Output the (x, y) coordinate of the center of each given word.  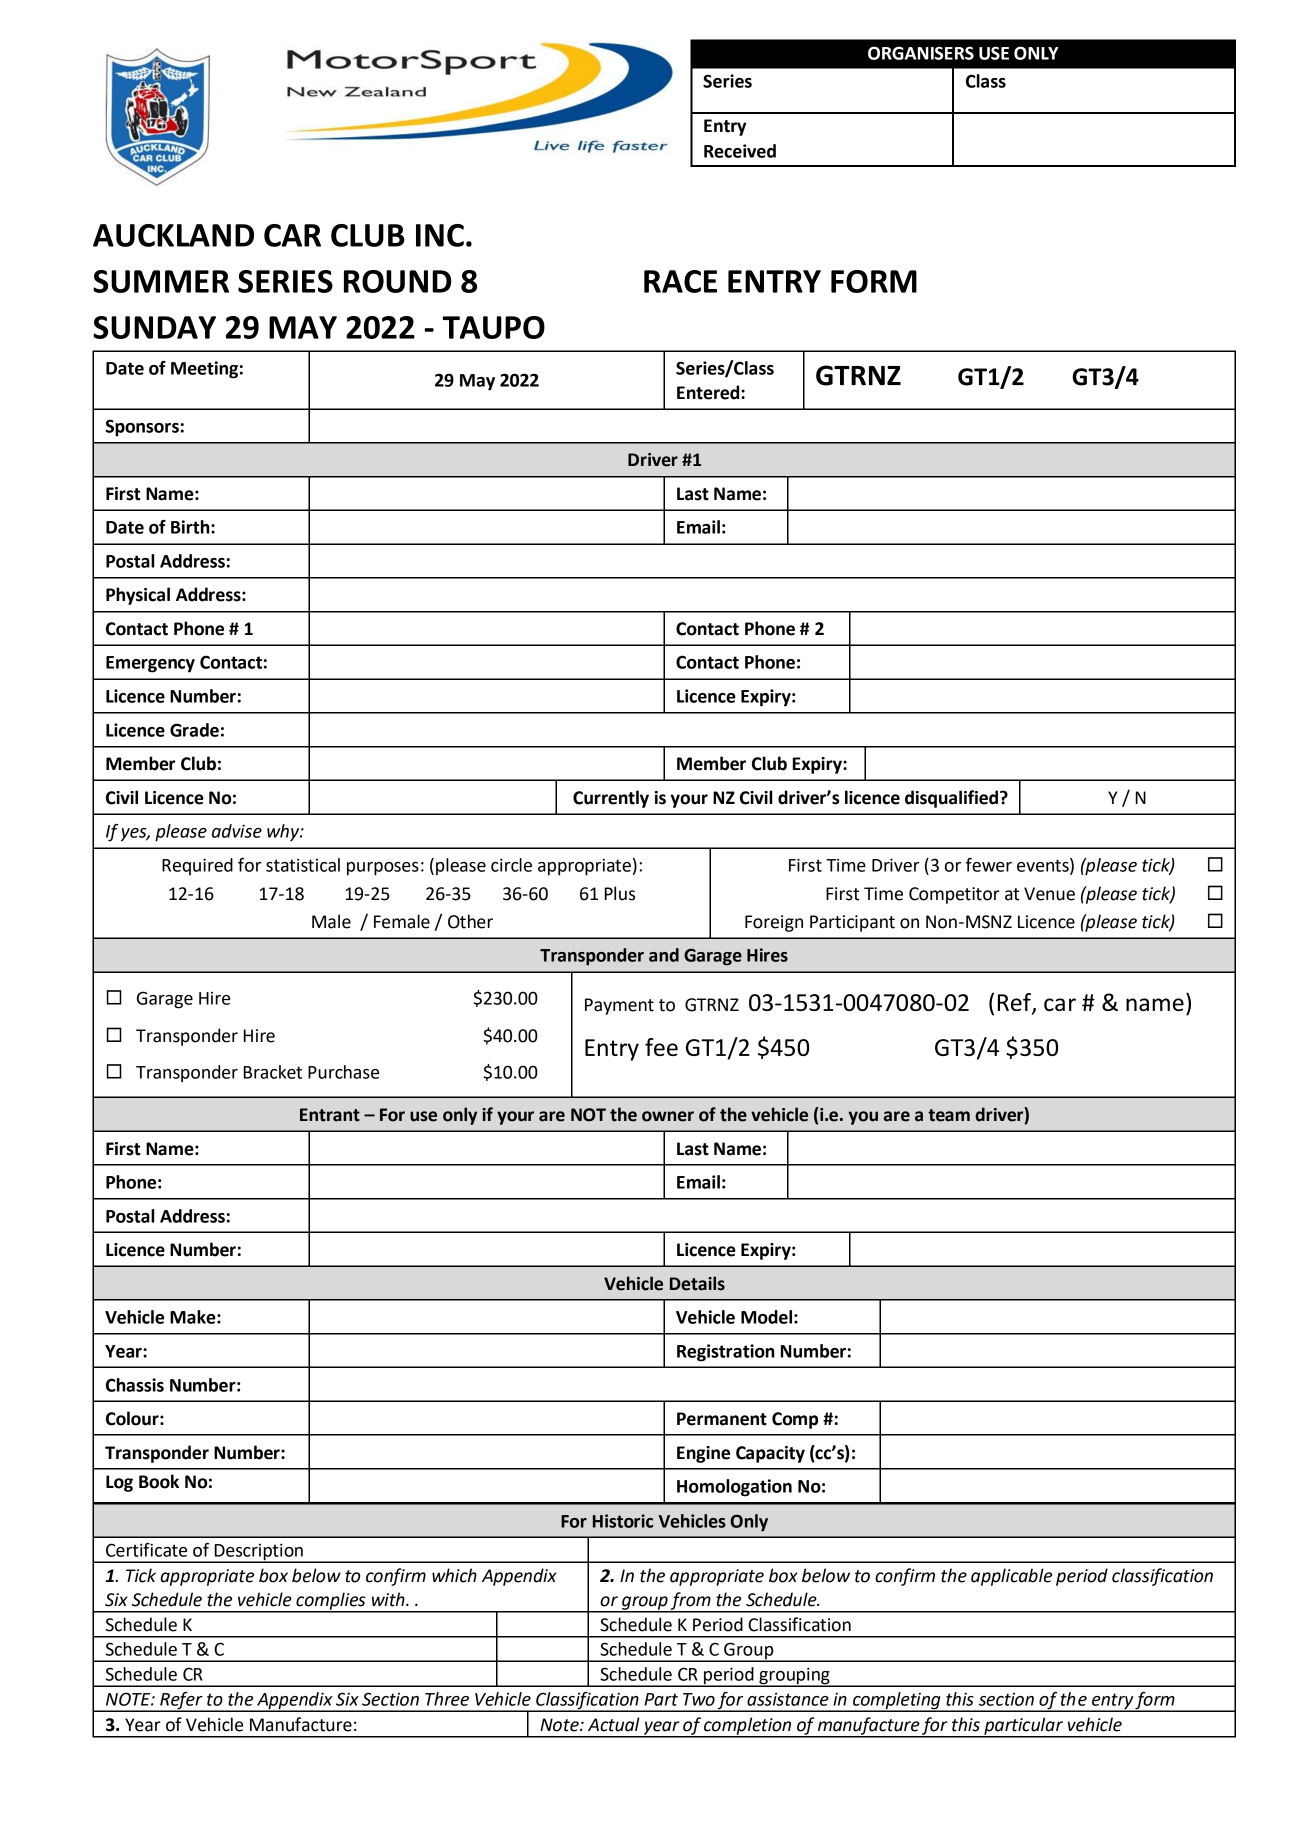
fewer (989, 865)
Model (766, 1317)
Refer (181, 1702)
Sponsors (142, 428)
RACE (680, 281)
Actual (614, 1724)
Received (740, 151)
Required (197, 866)
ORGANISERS (921, 53)
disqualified (953, 799)
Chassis (135, 1385)
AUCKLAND (173, 235)
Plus (620, 893)
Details (697, 1283)
